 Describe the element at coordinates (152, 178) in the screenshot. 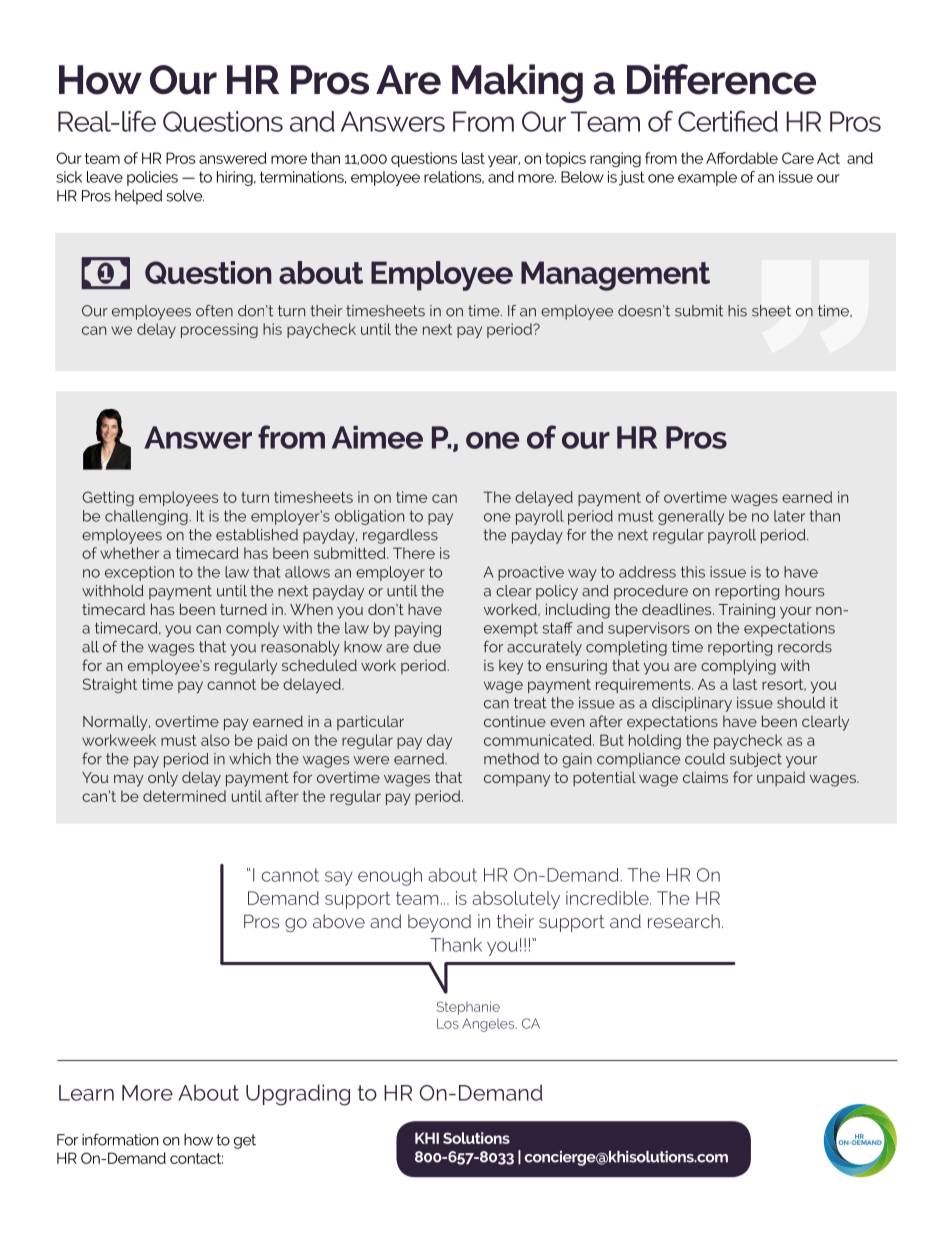

I see `policies` at that location.
